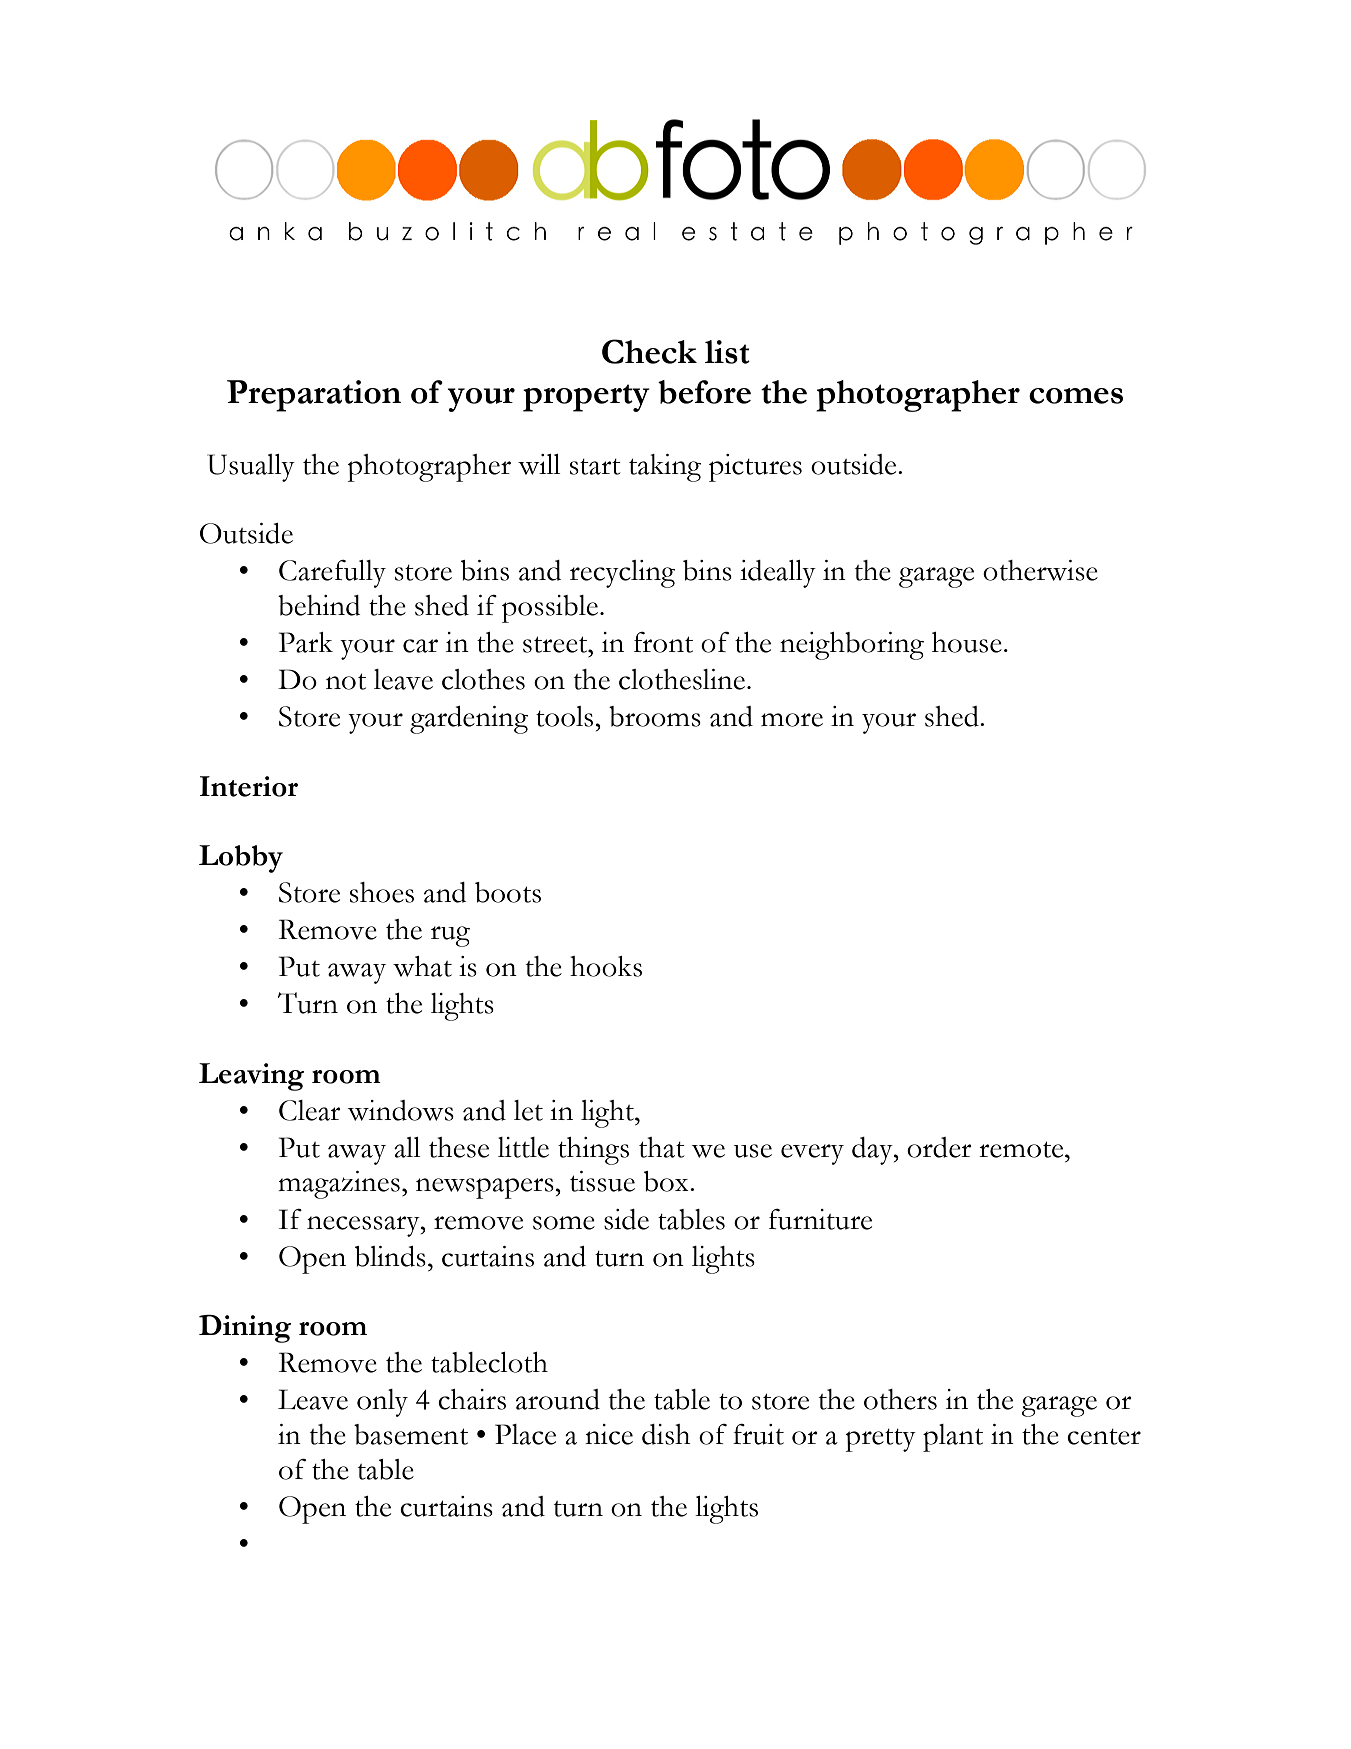  Describe the element at coordinates (704, 392) in the screenshot. I see `before` at that location.
